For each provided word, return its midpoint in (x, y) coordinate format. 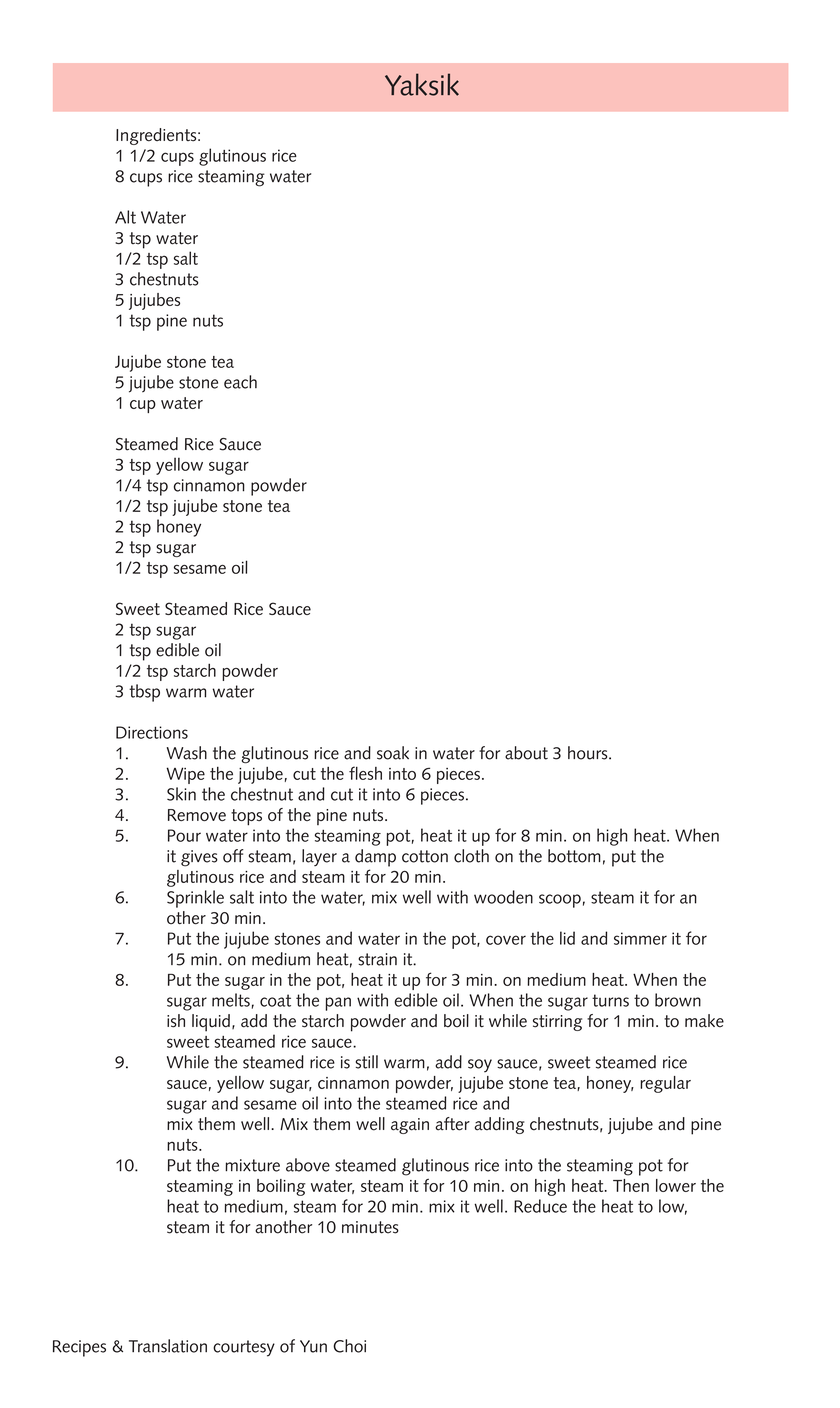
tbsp (144, 693)
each (240, 382)
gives (199, 858)
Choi (349, 1346)
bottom (574, 856)
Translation (168, 1346)
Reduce (540, 1206)
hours (589, 753)
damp (375, 858)
